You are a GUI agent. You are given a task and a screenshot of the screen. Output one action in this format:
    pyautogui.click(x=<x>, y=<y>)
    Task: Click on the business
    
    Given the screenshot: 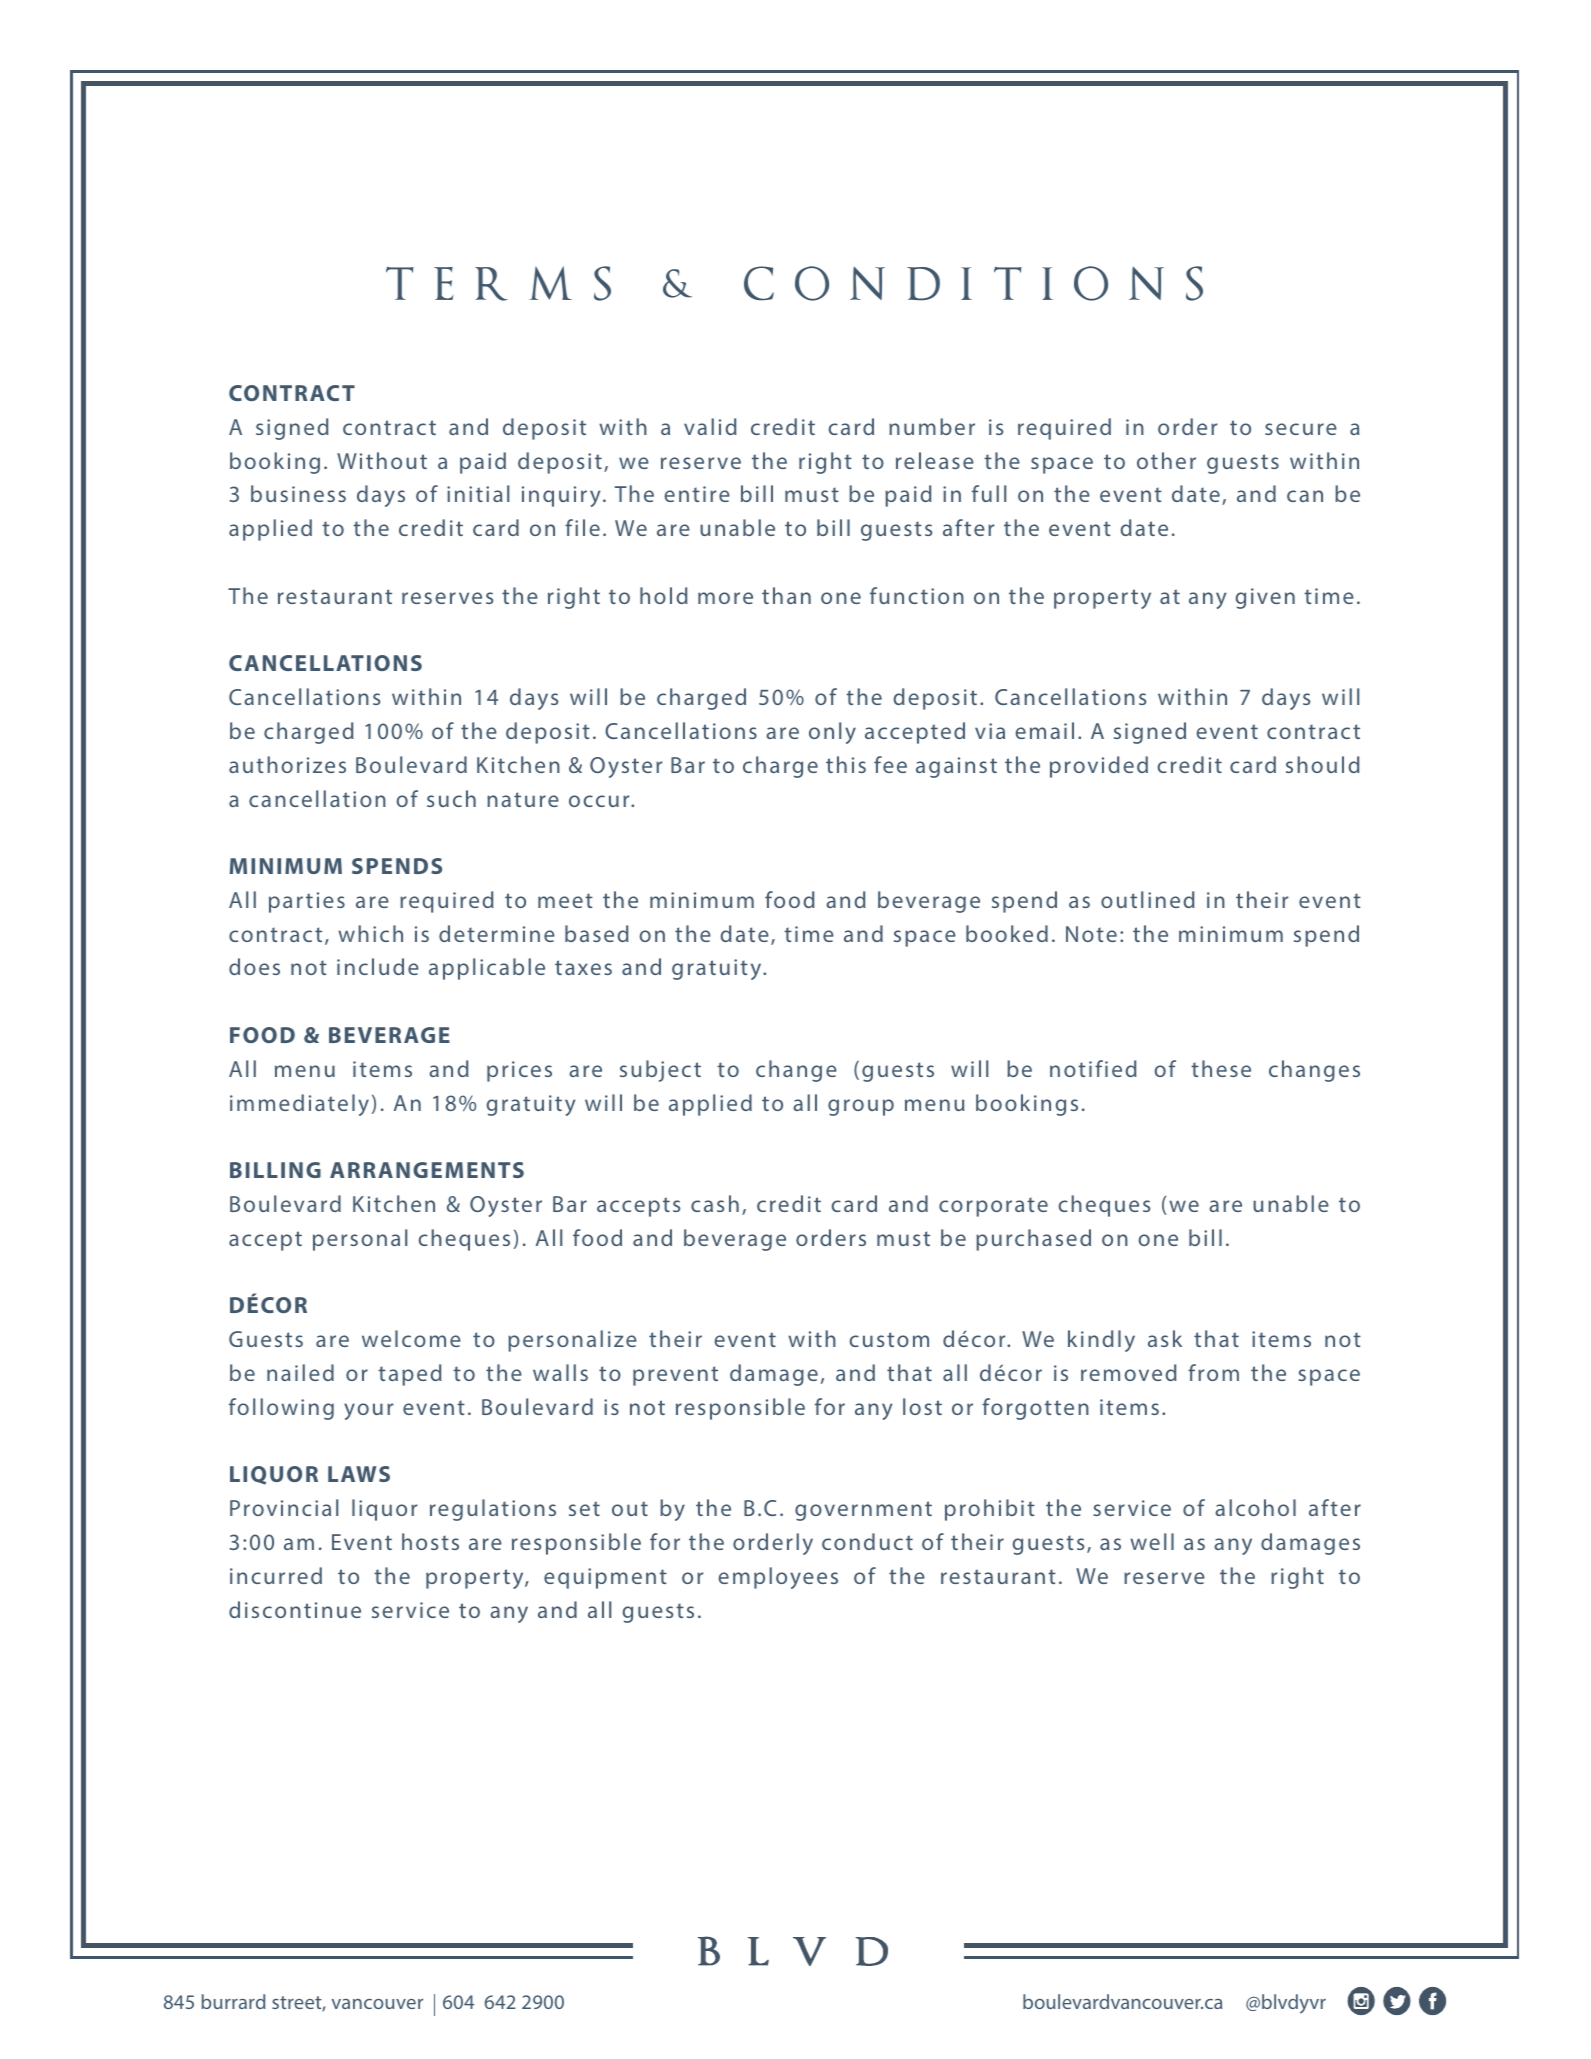 What is the action you would take?
    pyautogui.click(x=298, y=493)
